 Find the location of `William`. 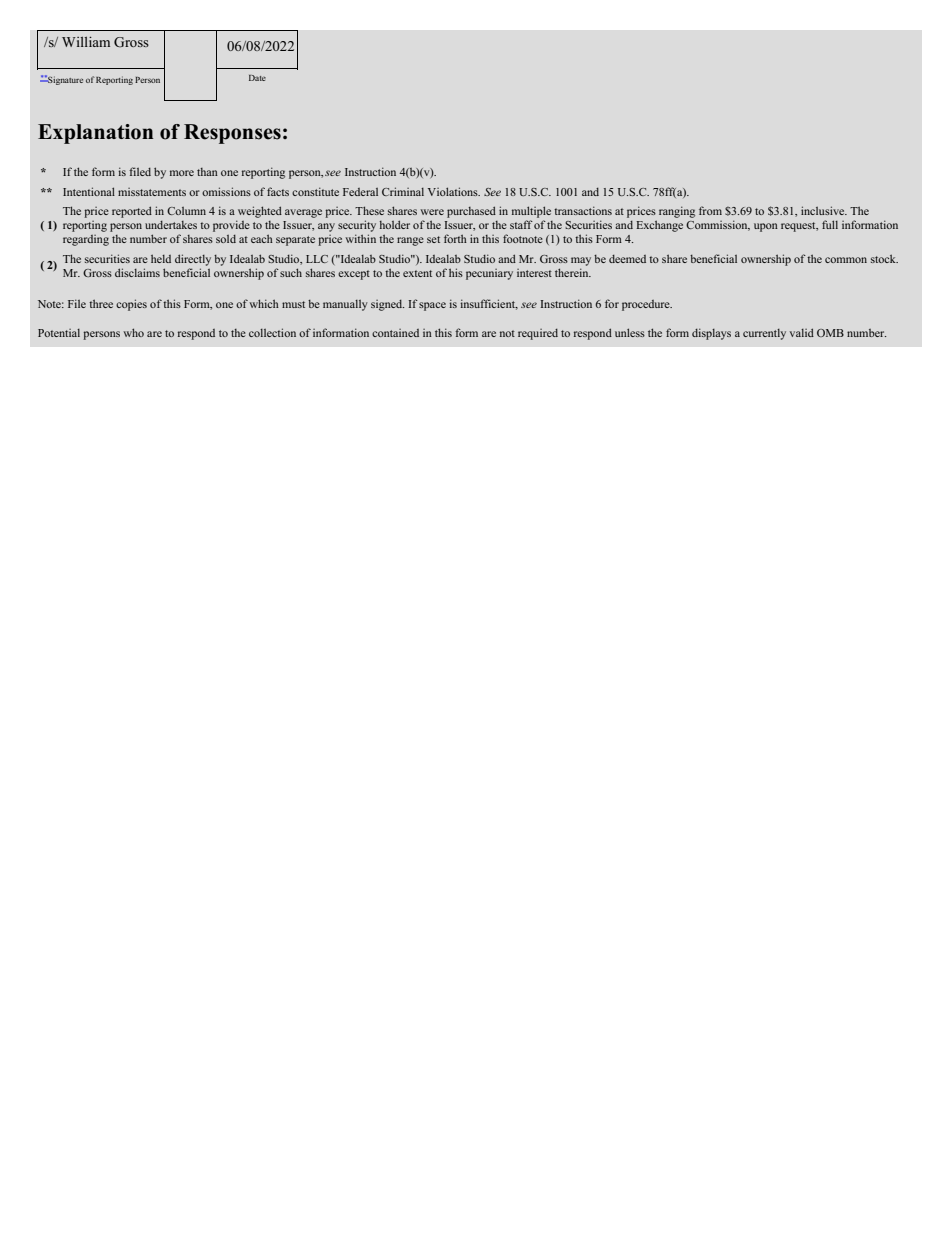

William is located at coordinates (86, 42).
